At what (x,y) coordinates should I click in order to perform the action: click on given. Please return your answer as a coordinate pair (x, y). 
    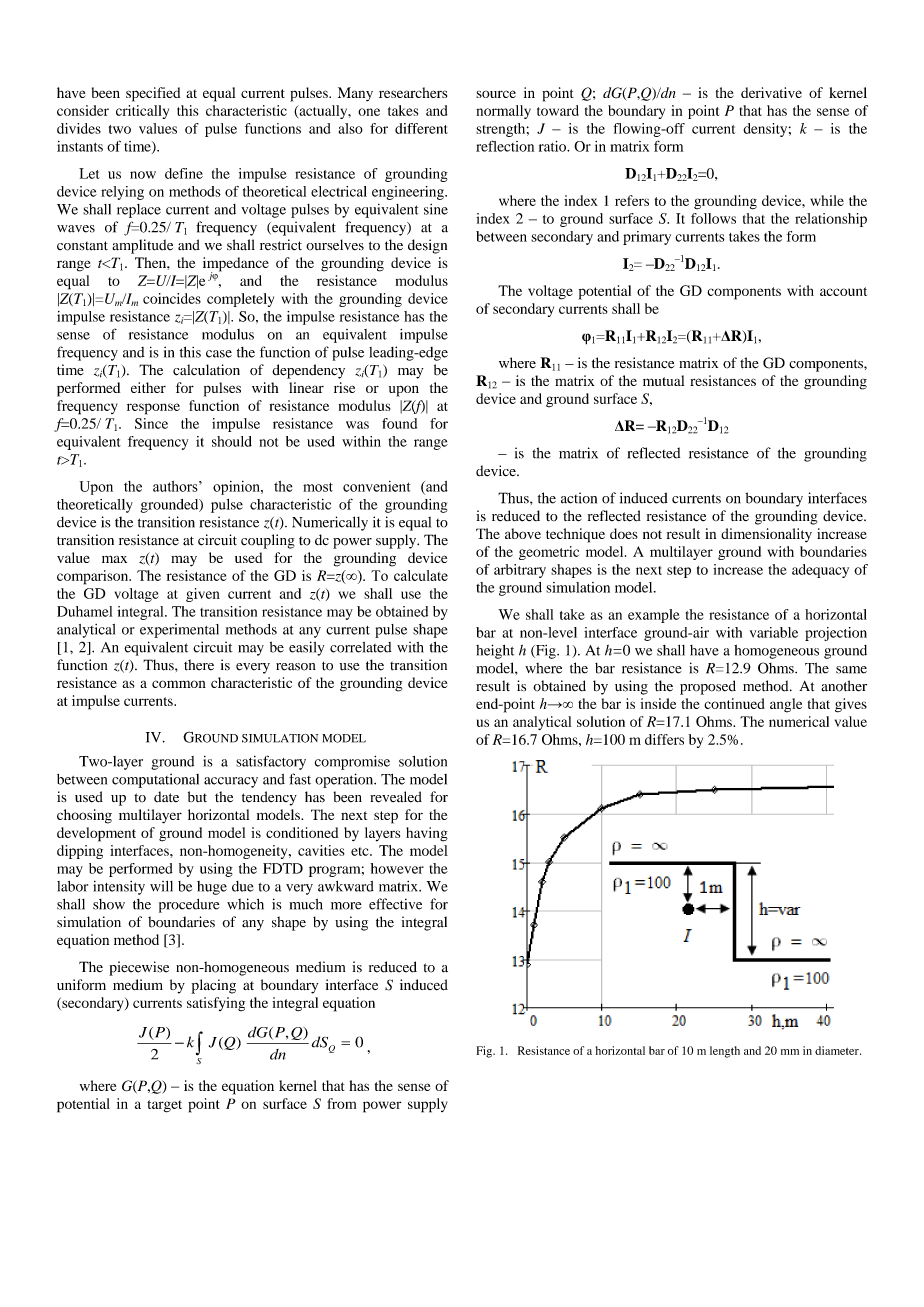
    Looking at the image, I should click on (203, 595).
